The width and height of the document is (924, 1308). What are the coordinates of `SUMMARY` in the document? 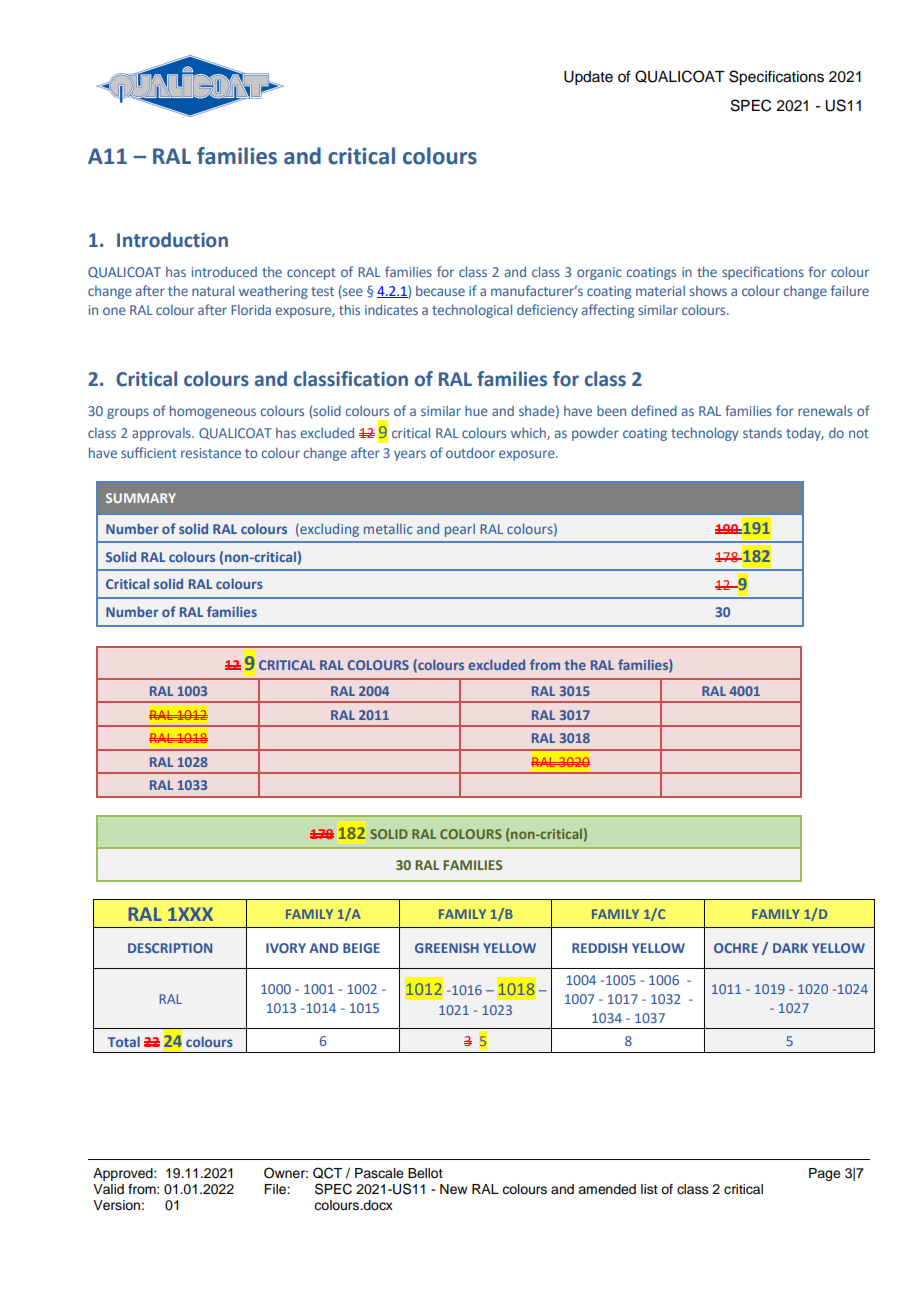 It's located at (141, 498).
